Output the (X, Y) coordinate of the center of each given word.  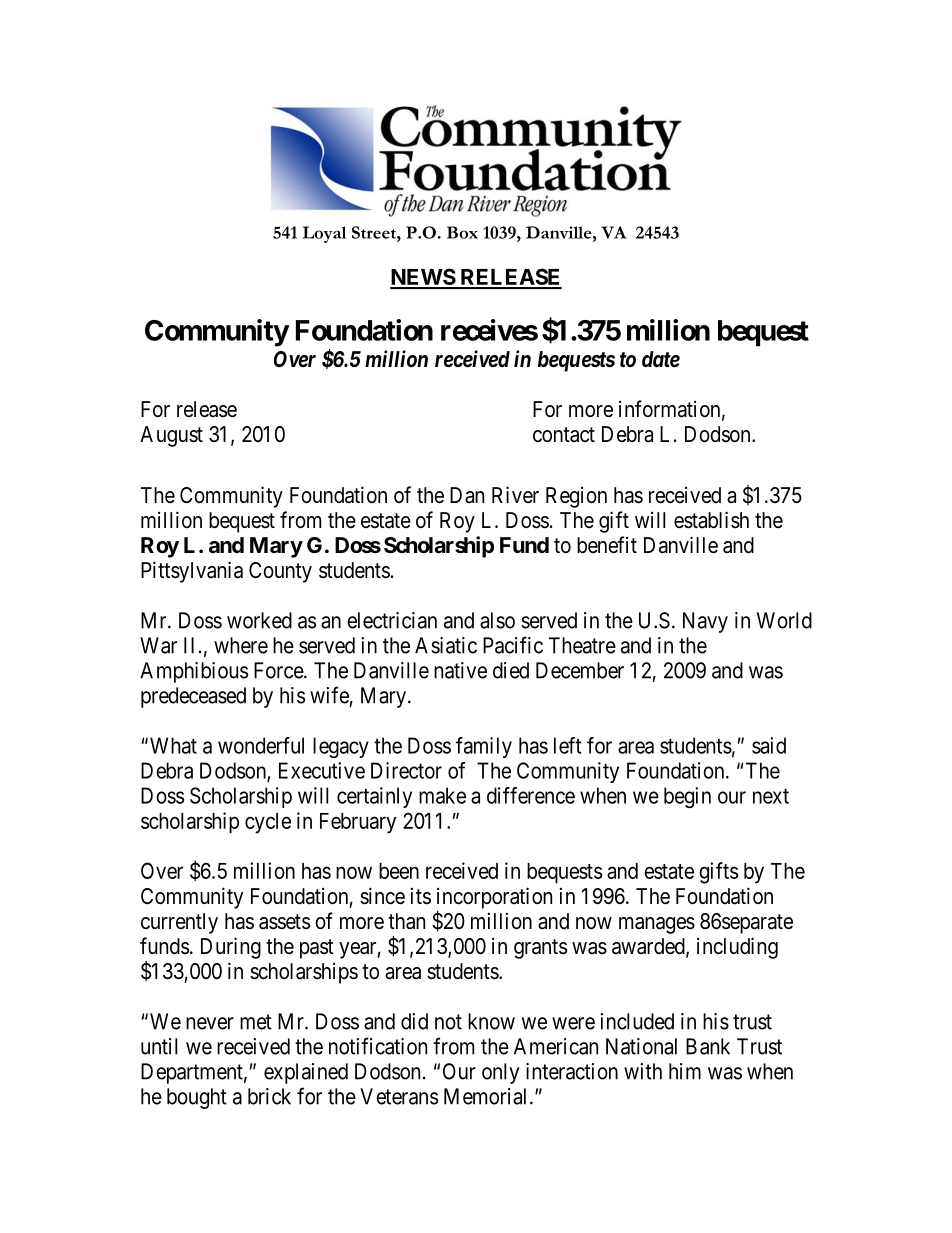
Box (462, 232)
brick (269, 1096)
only (500, 1073)
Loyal (324, 234)
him (685, 1071)
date (661, 359)
